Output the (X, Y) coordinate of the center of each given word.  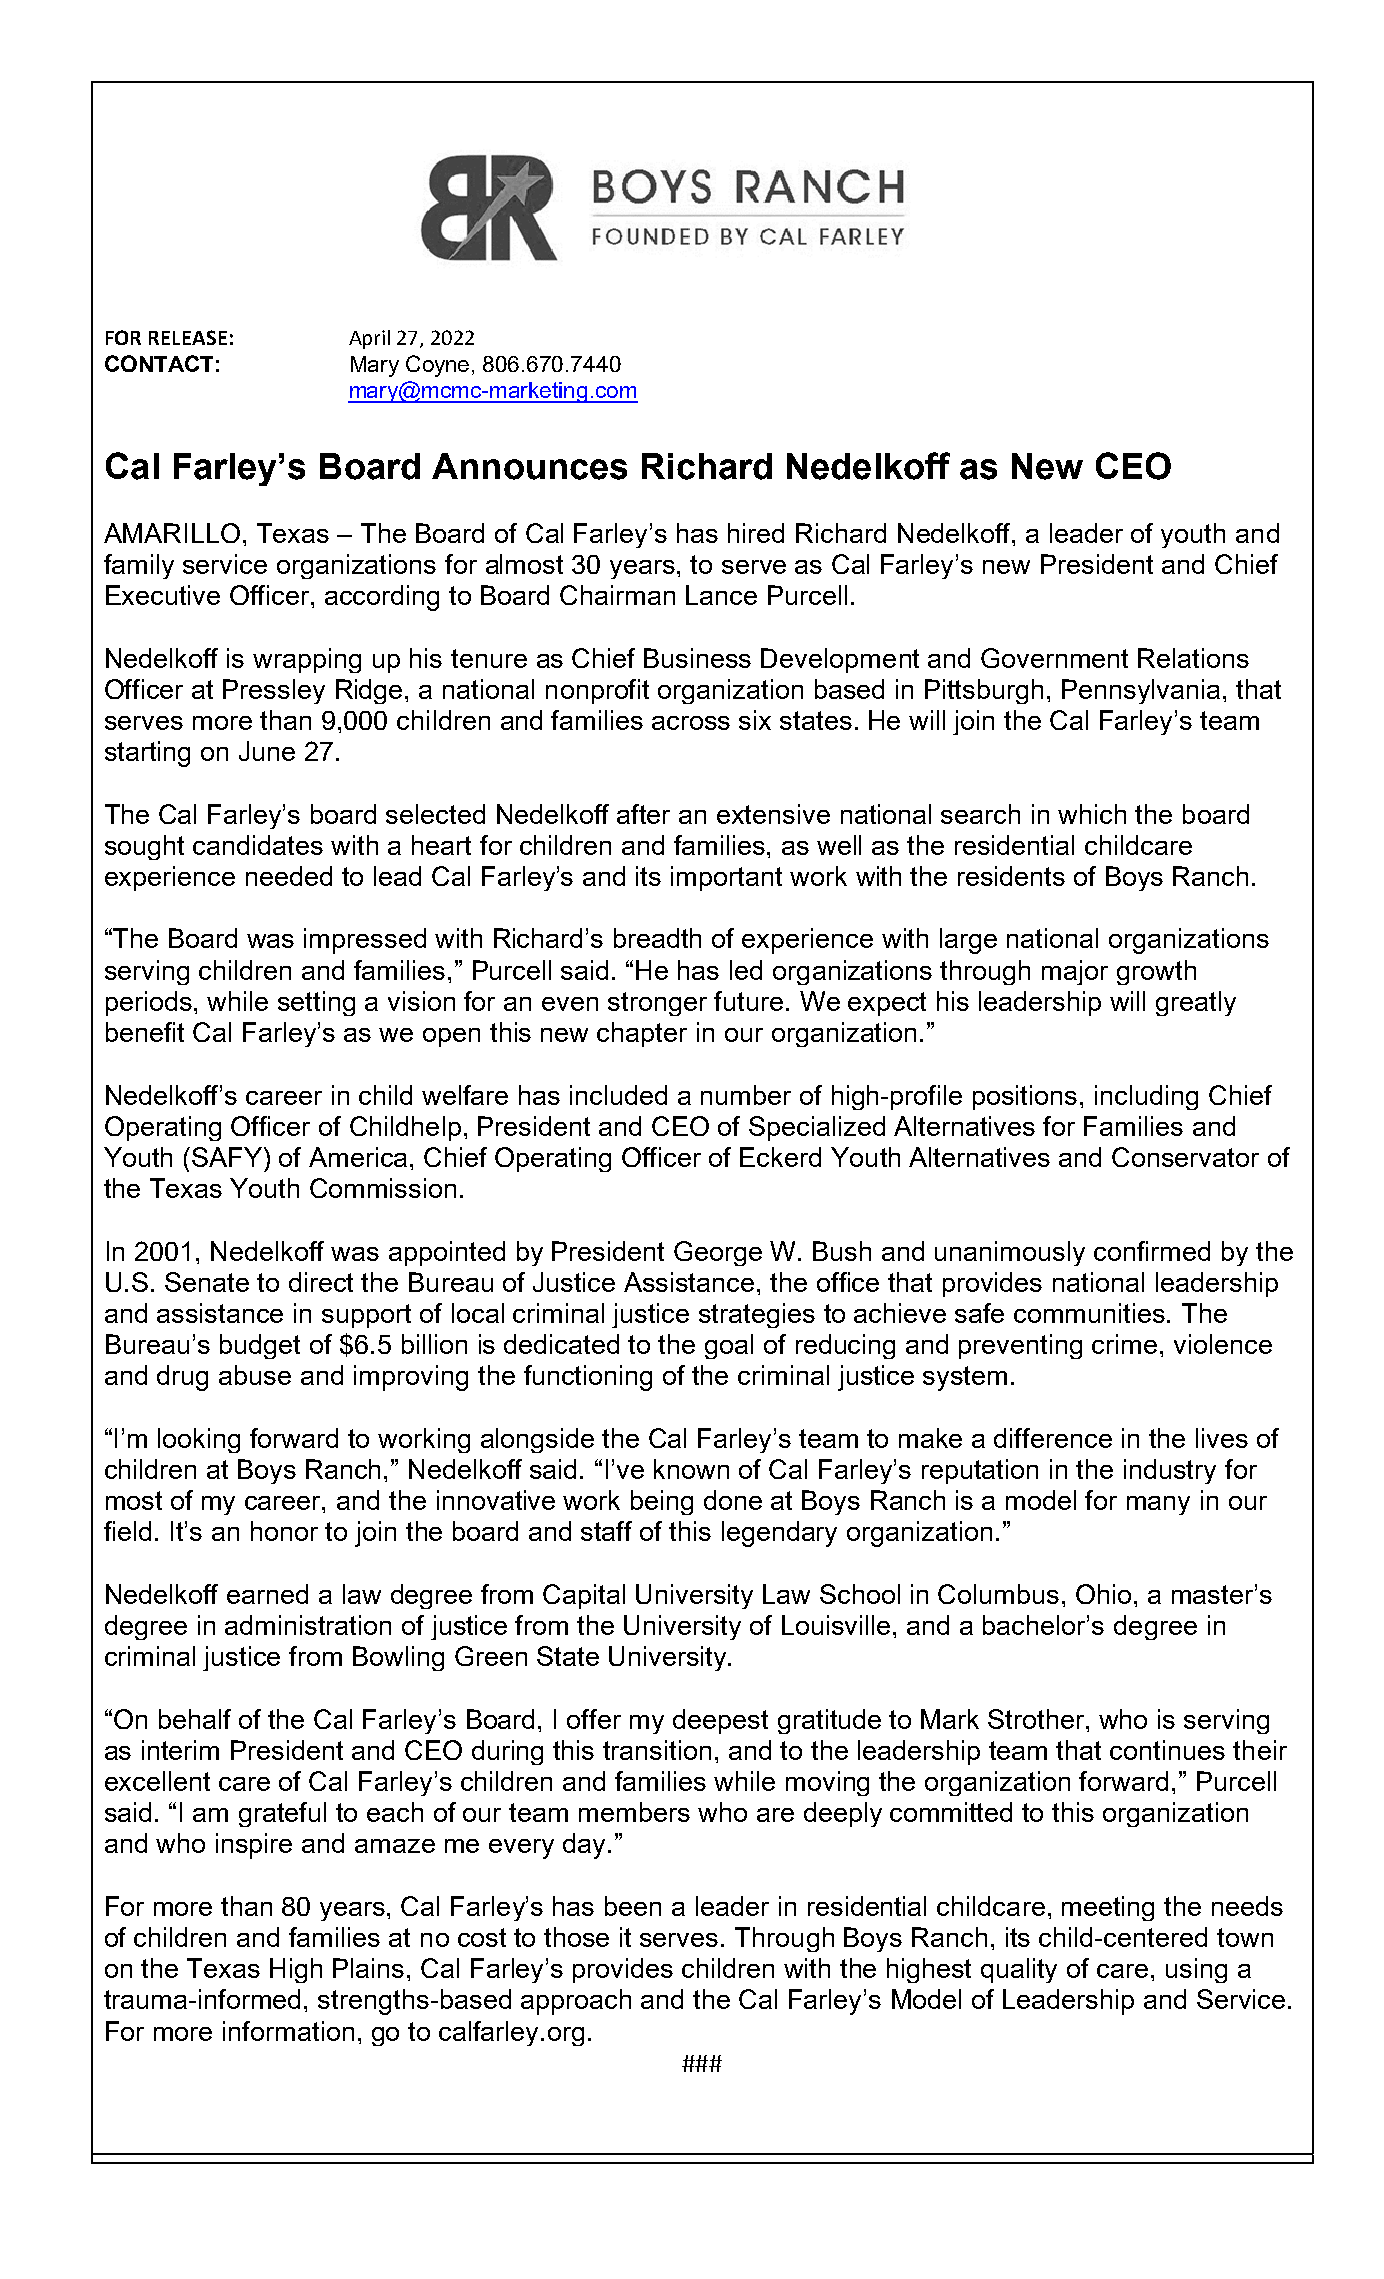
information (288, 2031)
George (718, 1253)
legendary (779, 1534)
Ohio (1103, 1594)
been (633, 1906)
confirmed (1152, 1251)
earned (267, 1594)
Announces (529, 466)
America (358, 1157)
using (1196, 1970)
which (1092, 814)
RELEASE (188, 337)
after (643, 814)
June (267, 751)
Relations (1193, 658)
